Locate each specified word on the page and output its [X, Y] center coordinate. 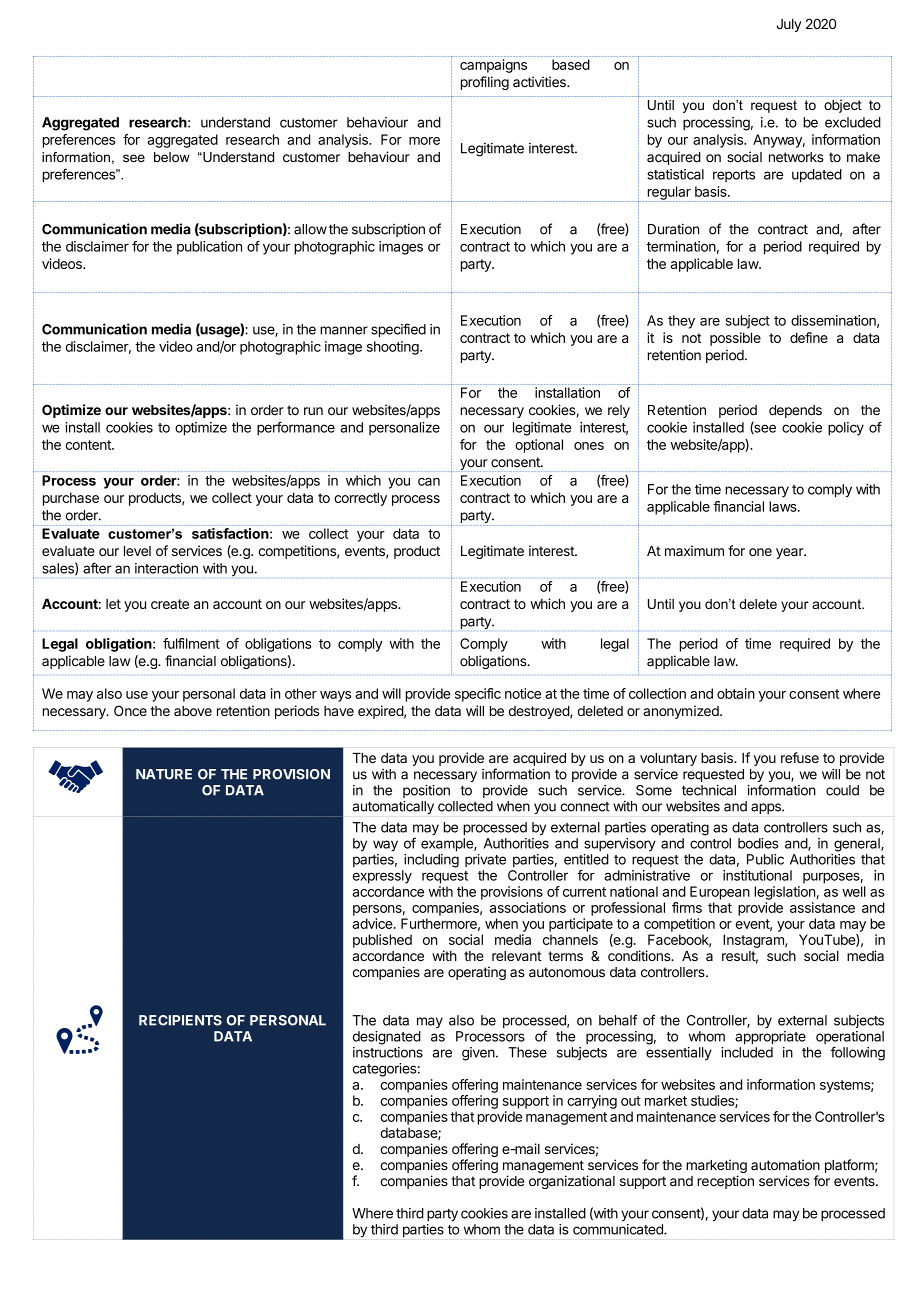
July [788, 25]
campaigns [493, 66]
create [170, 604]
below [172, 157]
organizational [572, 1182]
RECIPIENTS [180, 1020]
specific [478, 695]
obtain [736, 693]
